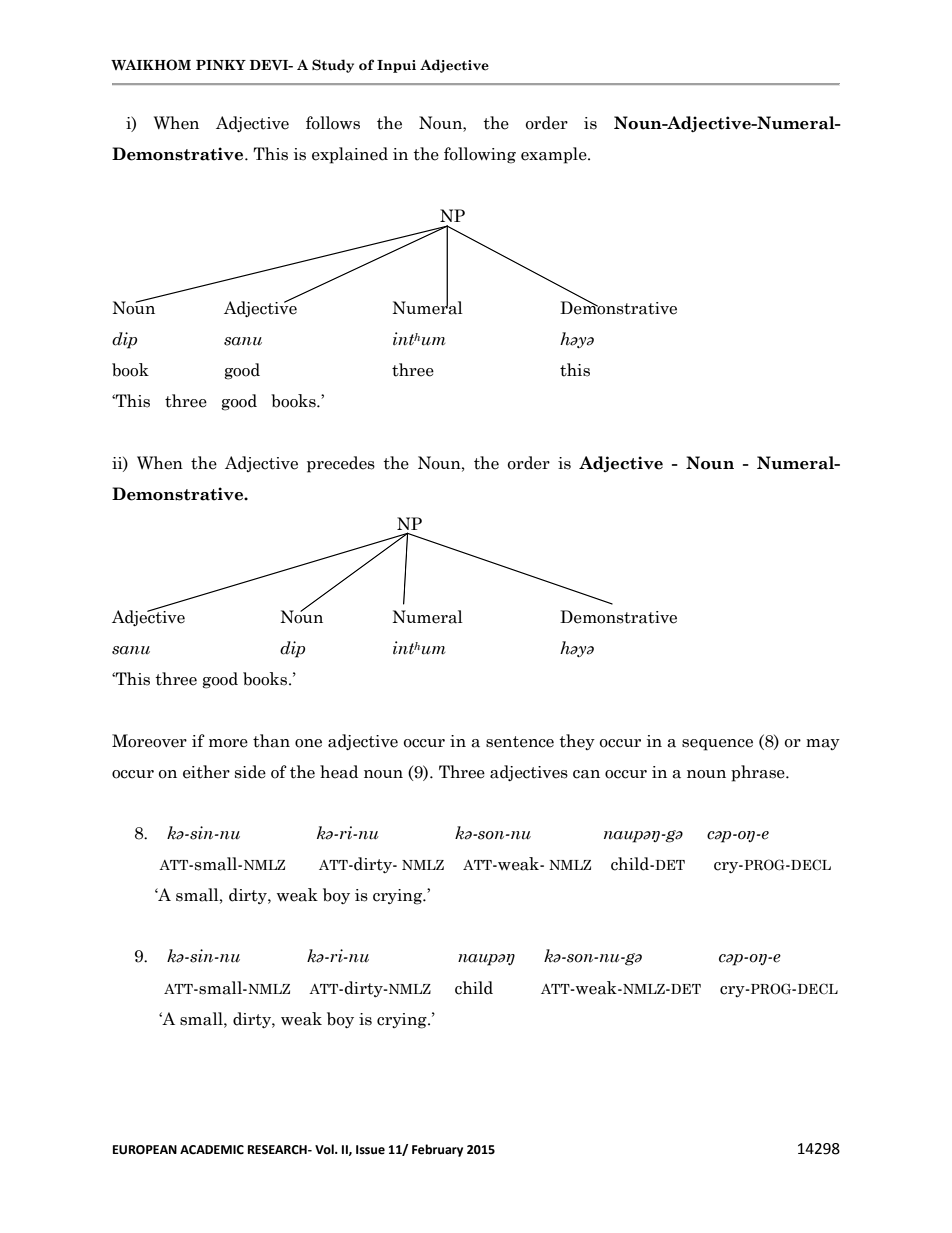 This document has height=1233, width=952. What do you see at coordinates (480, 155) in the document?
I see `following` at bounding box center [480, 155].
